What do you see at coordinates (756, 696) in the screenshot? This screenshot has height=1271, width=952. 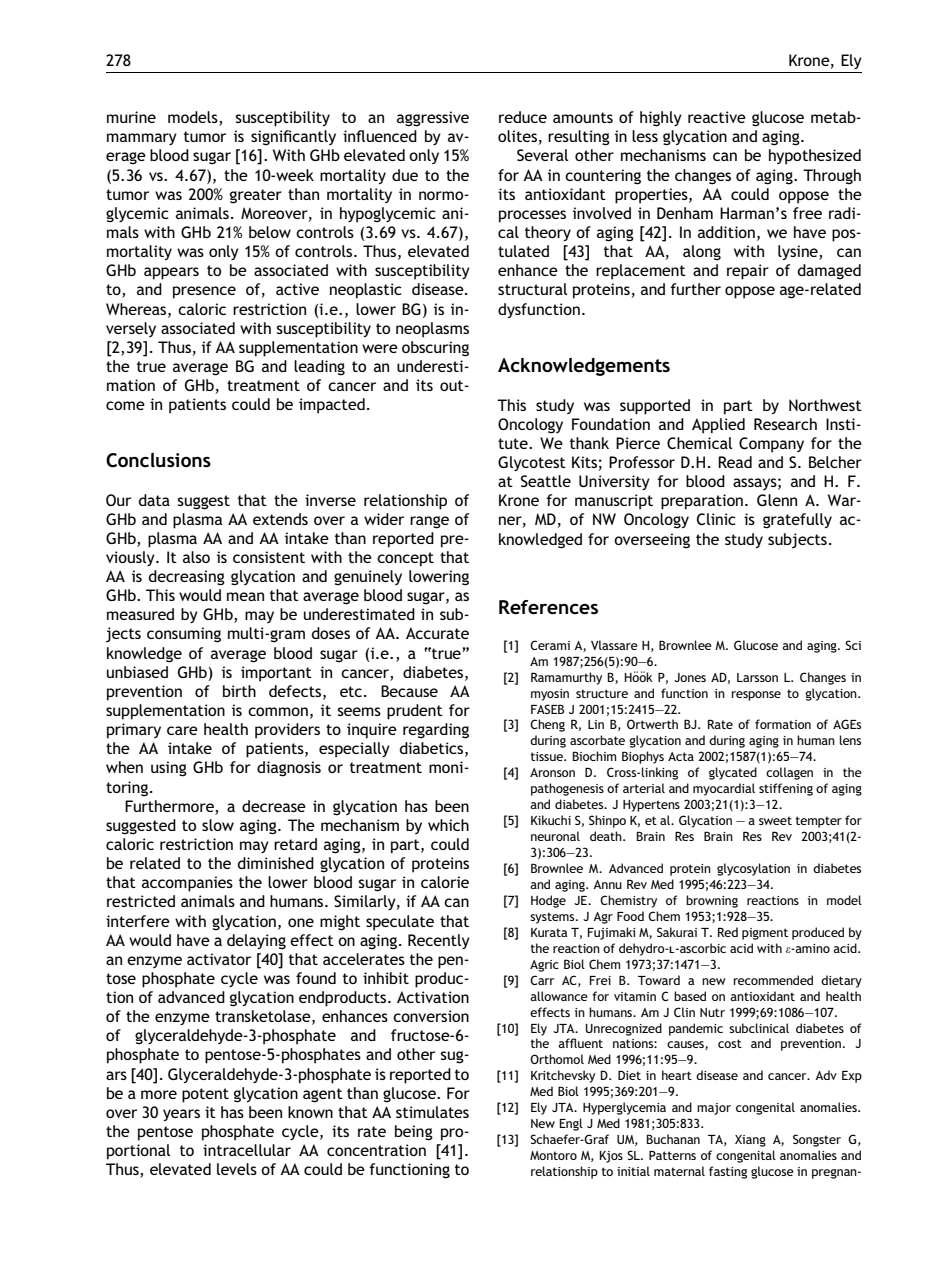 I see `response` at bounding box center [756, 696].
